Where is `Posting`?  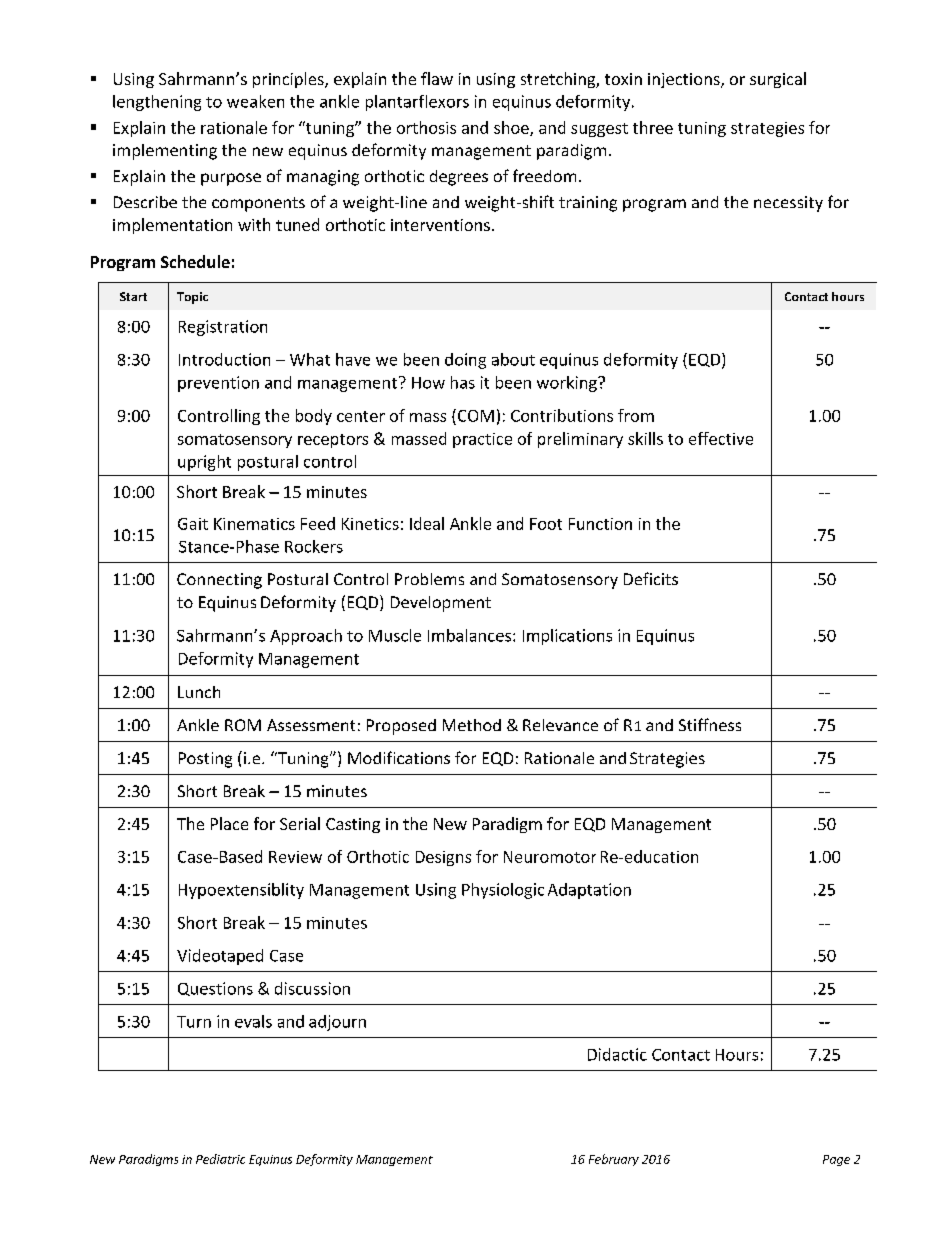 Posting is located at coordinates (205, 760).
